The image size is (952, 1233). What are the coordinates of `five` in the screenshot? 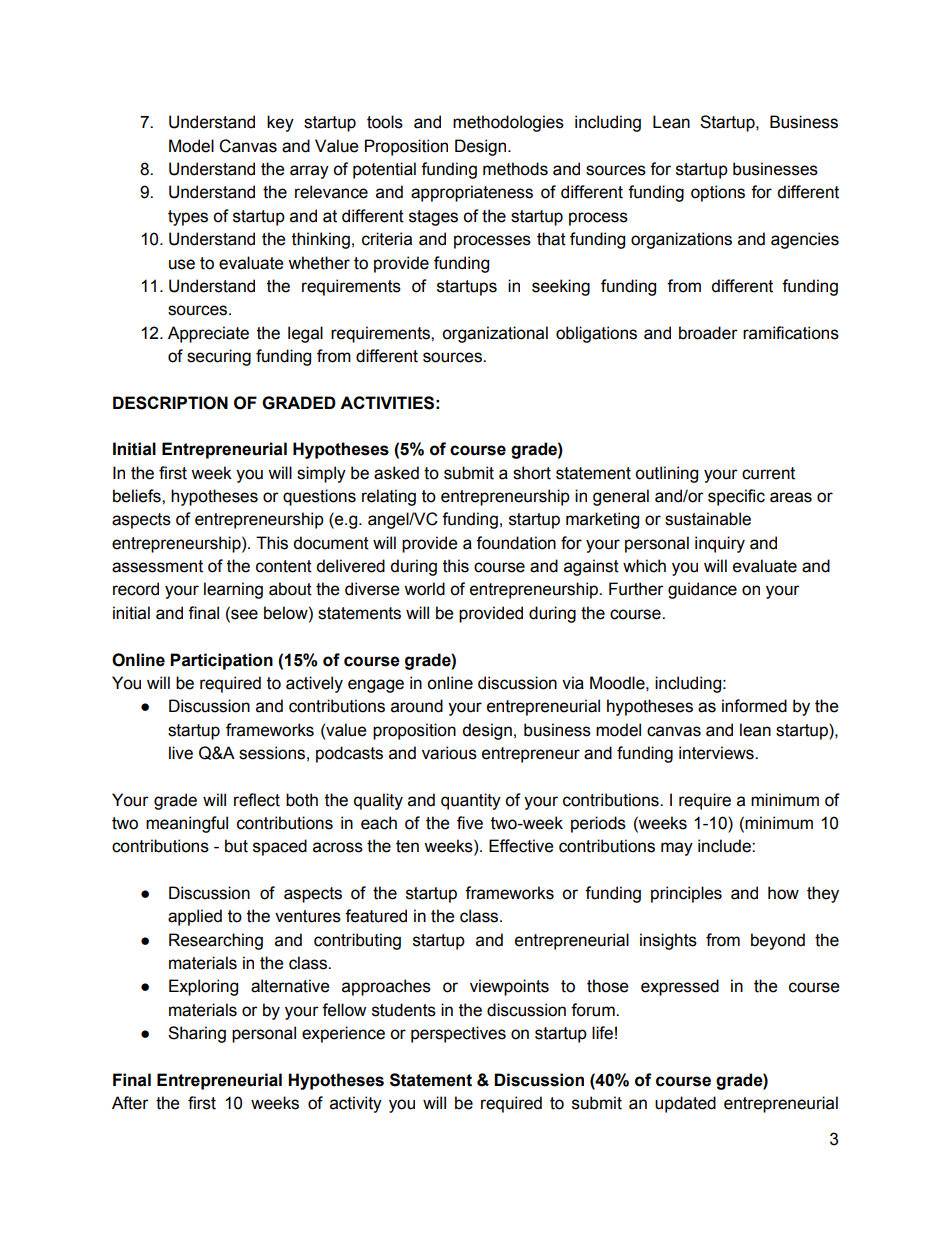 It's located at (470, 823).
